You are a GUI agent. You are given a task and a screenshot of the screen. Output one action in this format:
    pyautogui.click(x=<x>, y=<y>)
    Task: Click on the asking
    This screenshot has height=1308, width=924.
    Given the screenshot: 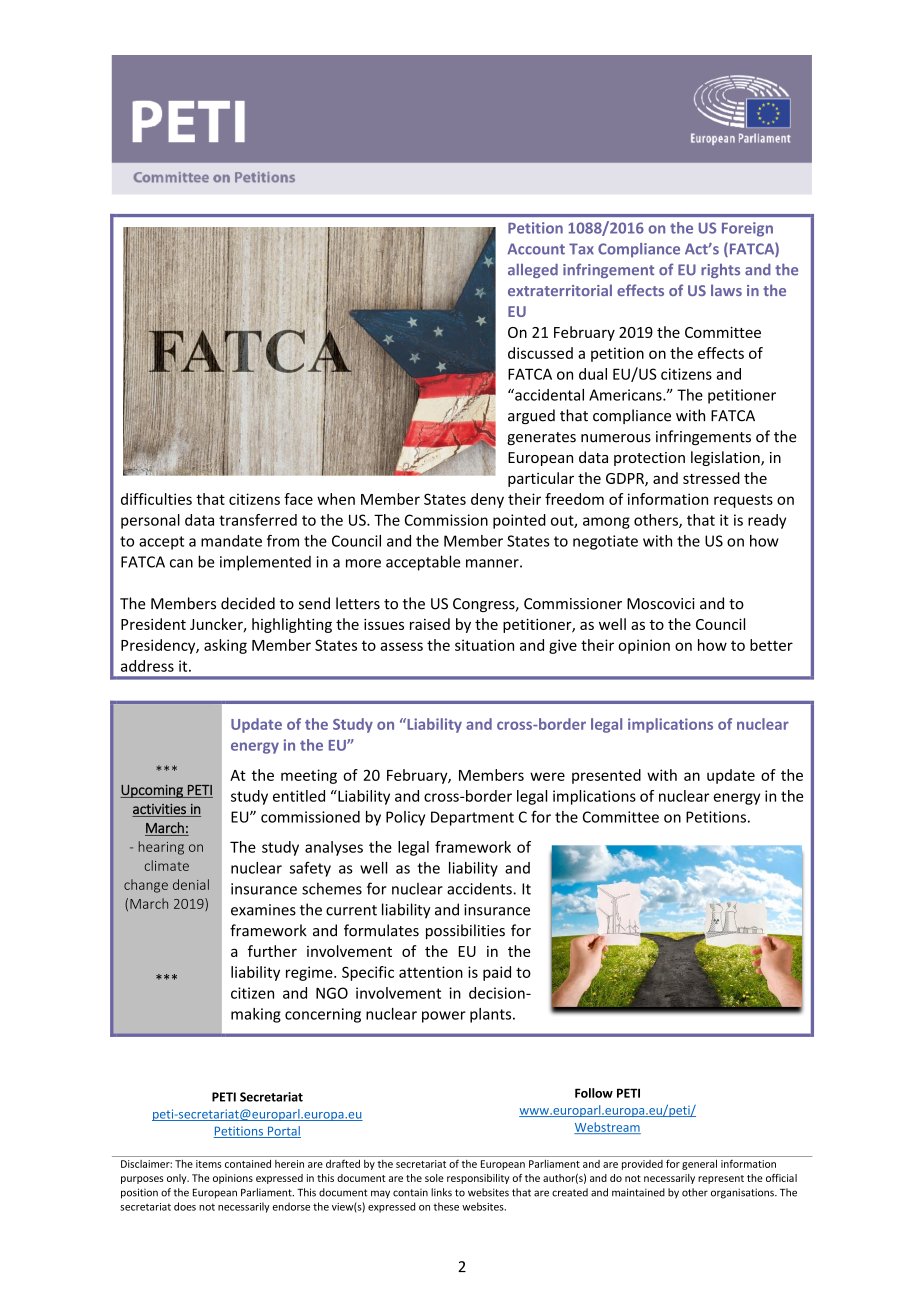 What is the action you would take?
    pyautogui.click(x=225, y=646)
